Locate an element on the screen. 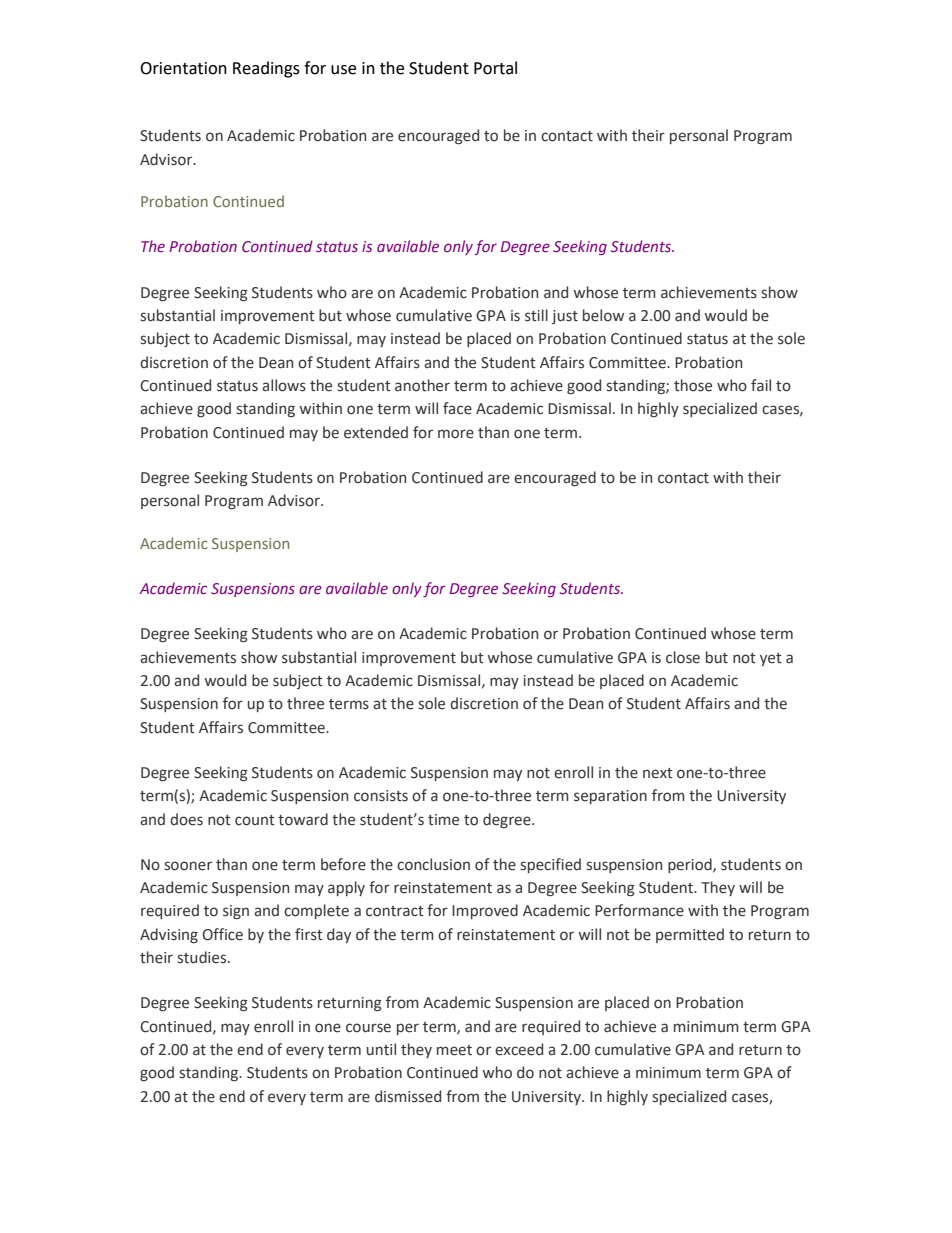 This screenshot has width=952, height=1233. meet is located at coordinates (454, 1050).
